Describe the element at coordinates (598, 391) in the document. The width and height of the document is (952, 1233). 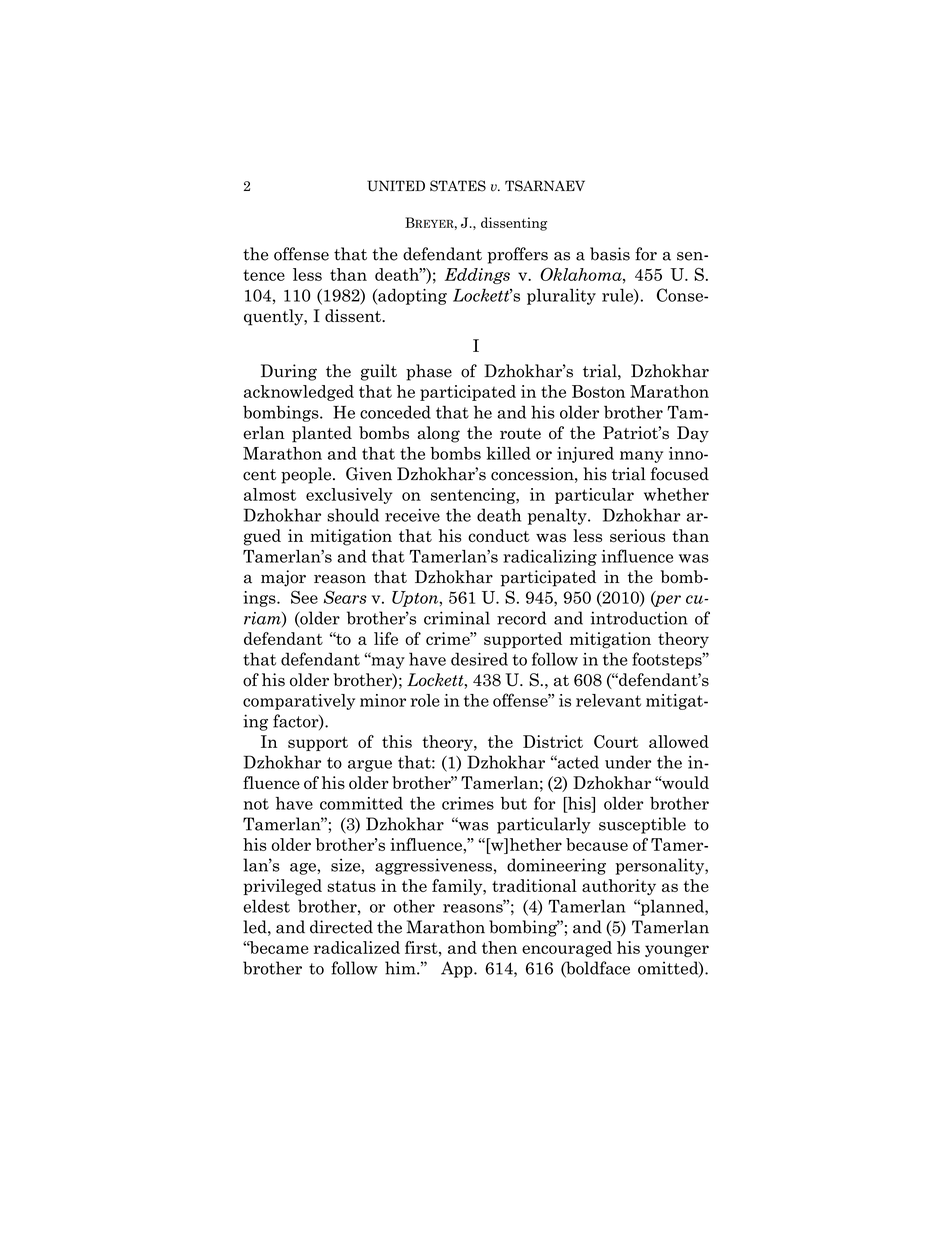
I see `Boston` at that location.
